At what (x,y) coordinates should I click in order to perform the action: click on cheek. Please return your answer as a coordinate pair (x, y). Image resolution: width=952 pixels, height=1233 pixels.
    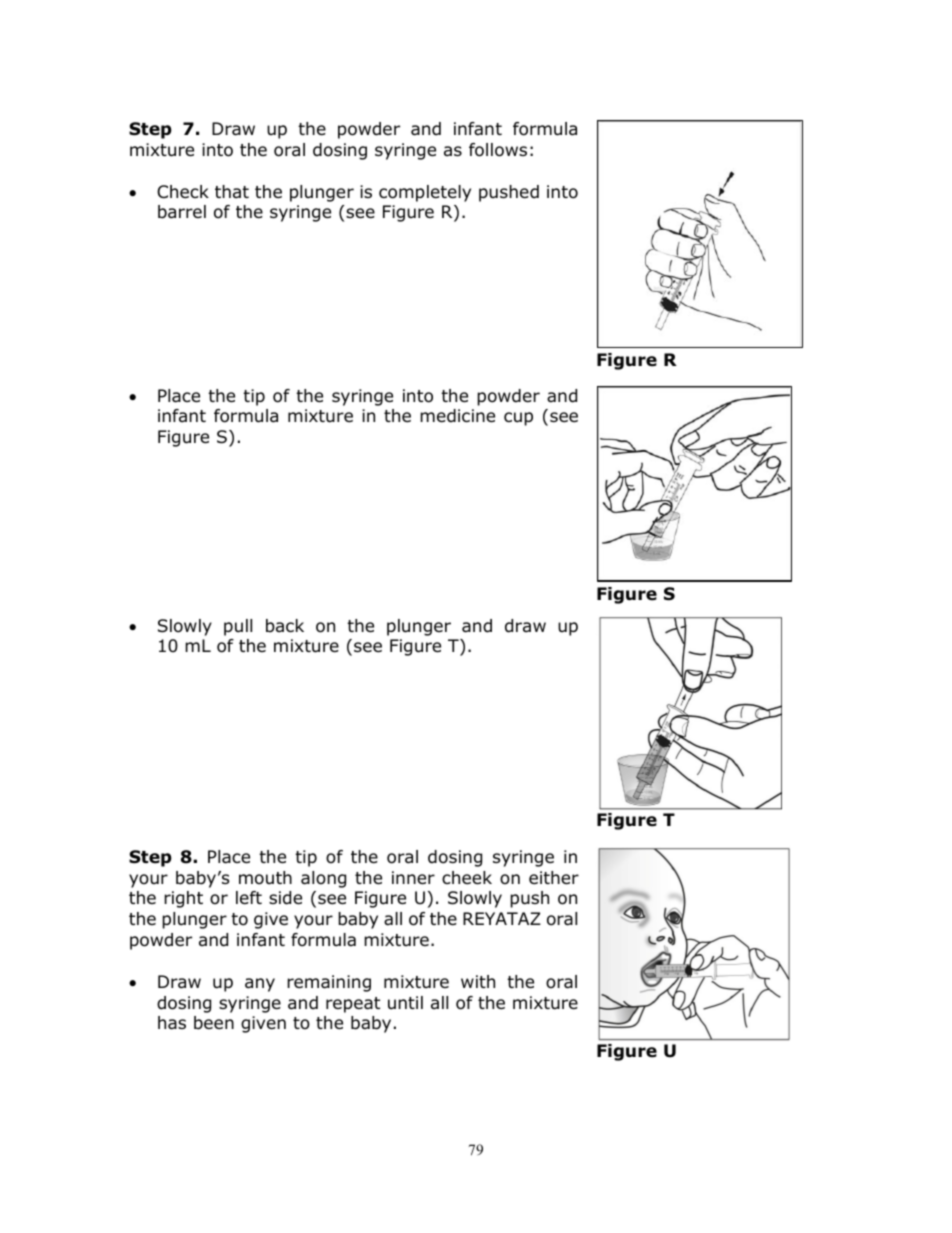
    Looking at the image, I should click on (467, 878).
